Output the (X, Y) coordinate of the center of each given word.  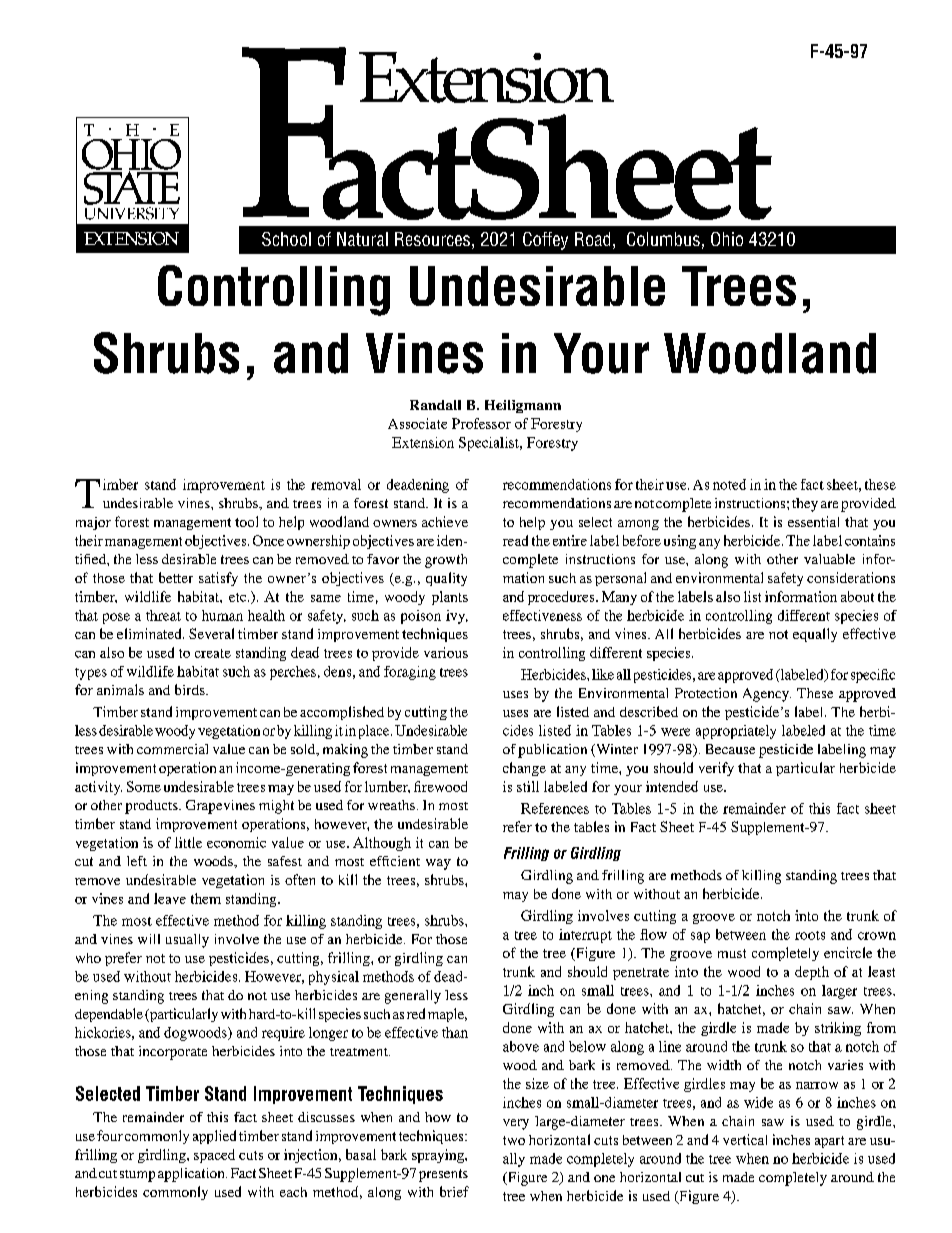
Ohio (727, 239)
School (286, 239)
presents (443, 1175)
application (192, 1175)
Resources (434, 240)
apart (829, 1142)
